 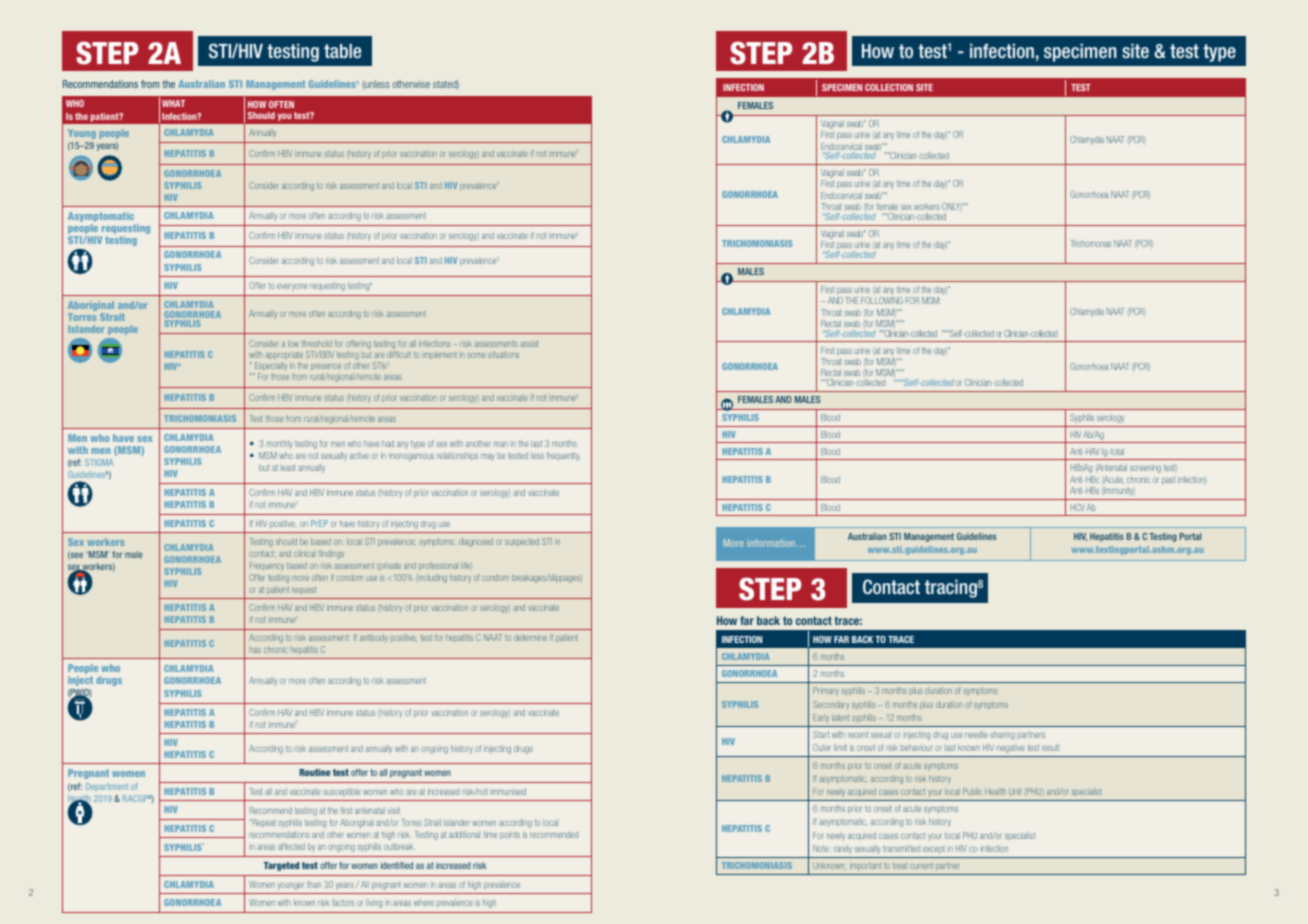 What do you see at coordinates (1050, 747) in the screenshot?
I see `result` at bounding box center [1050, 747].
